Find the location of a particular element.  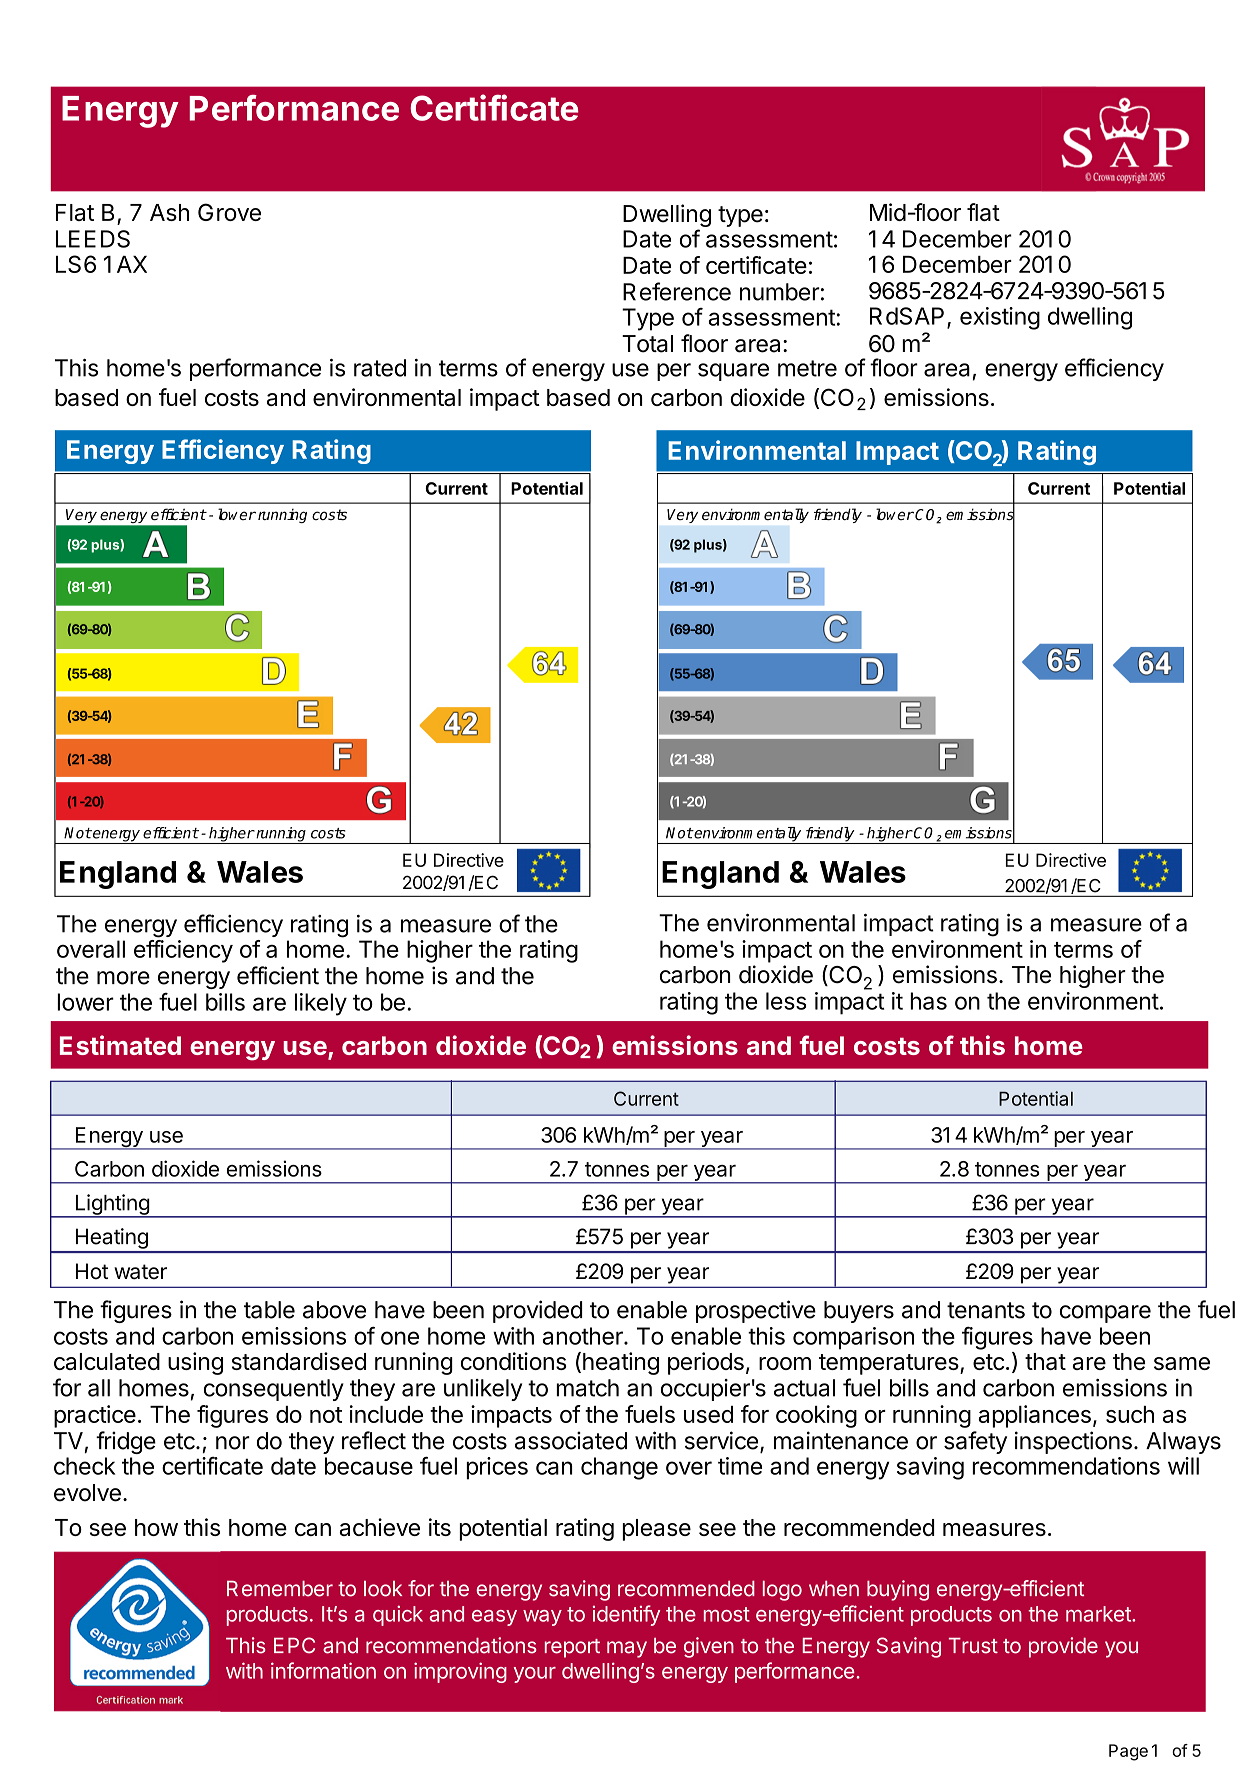

has is located at coordinates (928, 1001).
